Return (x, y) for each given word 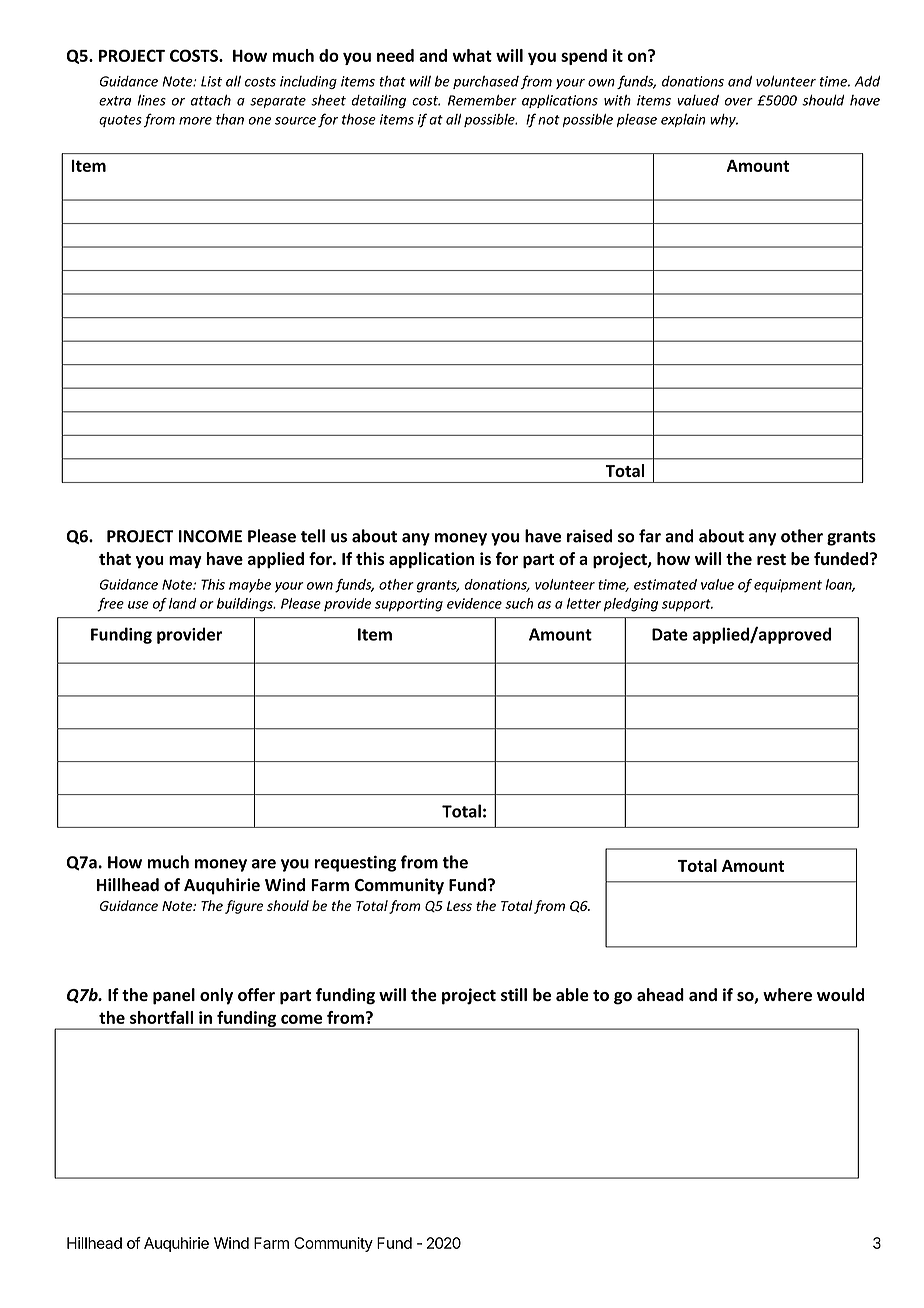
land (183, 603)
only (216, 996)
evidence (474, 603)
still (514, 994)
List (211, 81)
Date (670, 634)
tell (313, 536)
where (787, 994)
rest (771, 559)
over (739, 102)
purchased (486, 82)
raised (589, 536)
